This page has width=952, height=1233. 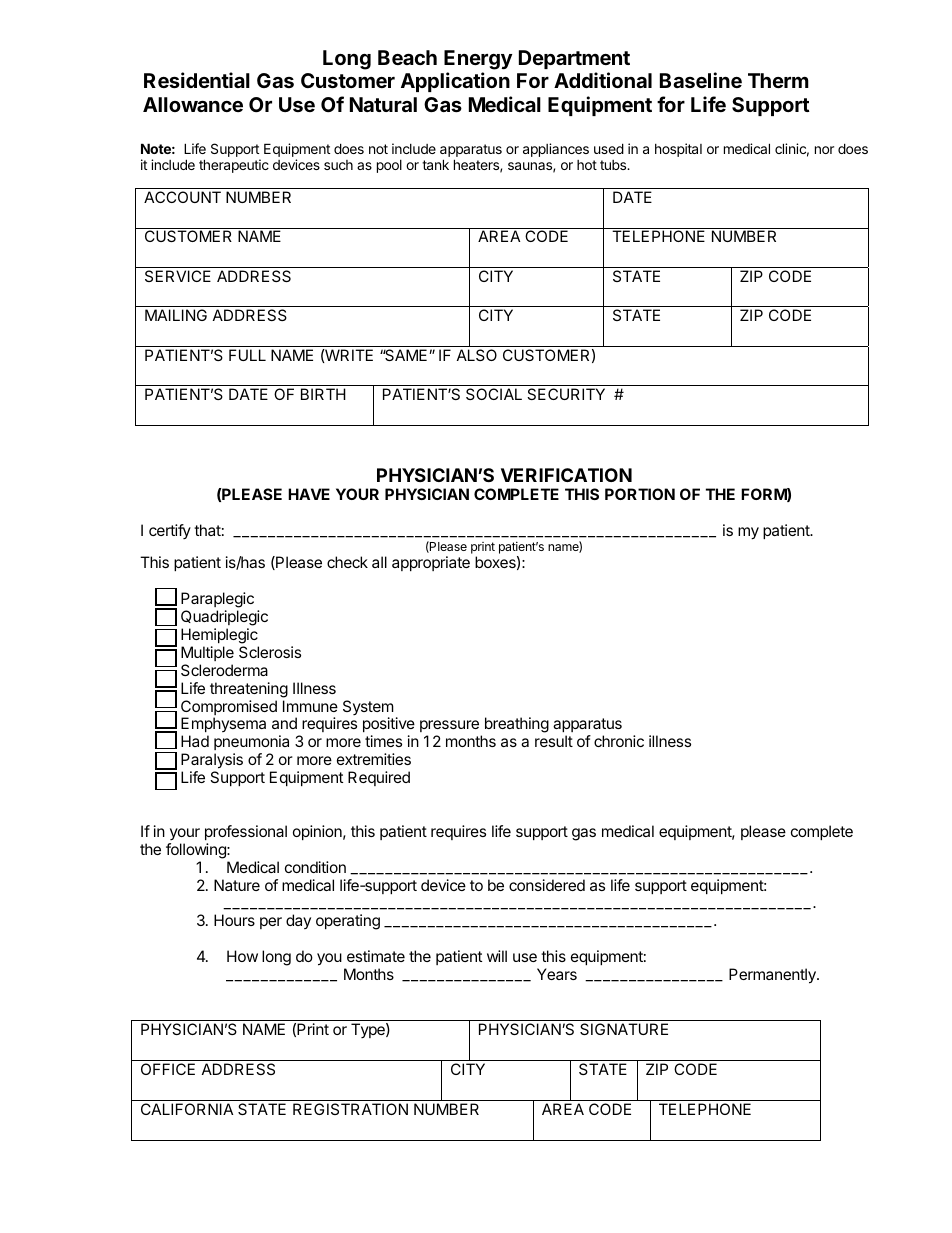 What do you see at coordinates (640, 494) in the page?
I see `PORTION` at bounding box center [640, 494].
